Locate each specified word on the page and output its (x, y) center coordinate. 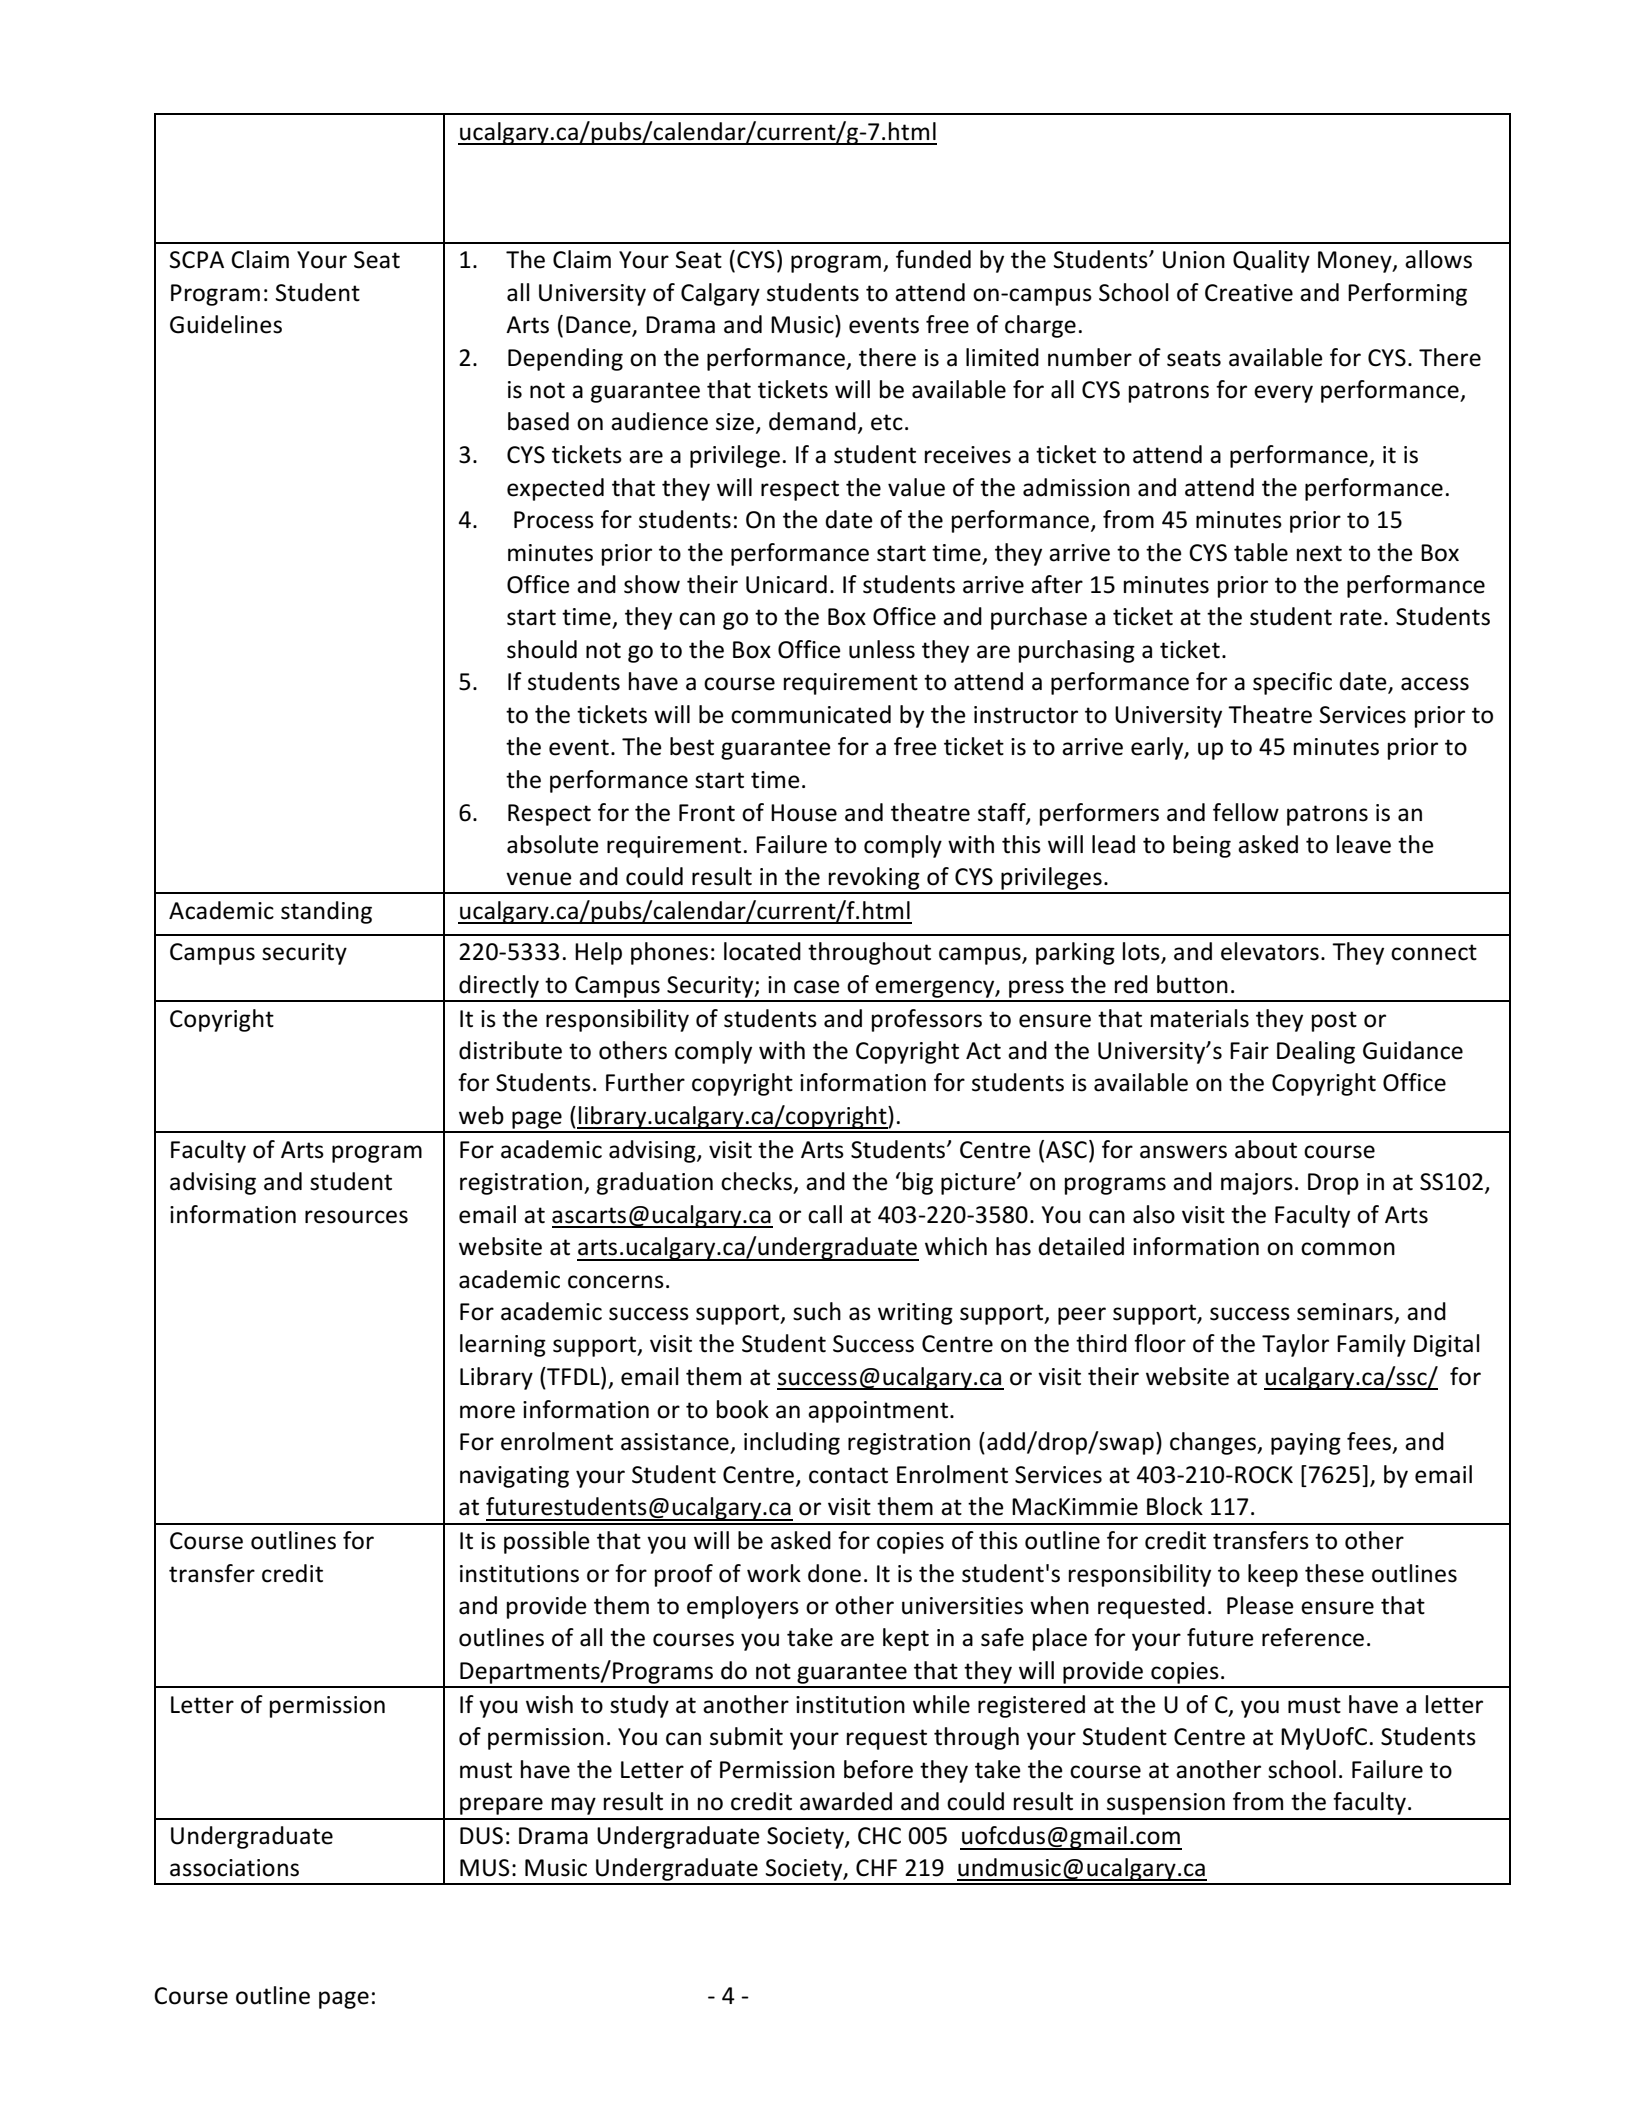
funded (933, 259)
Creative (1249, 293)
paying (1306, 1444)
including (792, 1443)
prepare (501, 1806)
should (542, 649)
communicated (811, 714)
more (487, 1412)
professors (927, 1020)
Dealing (1316, 1052)
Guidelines (226, 324)
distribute (510, 1050)
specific (1292, 683)
